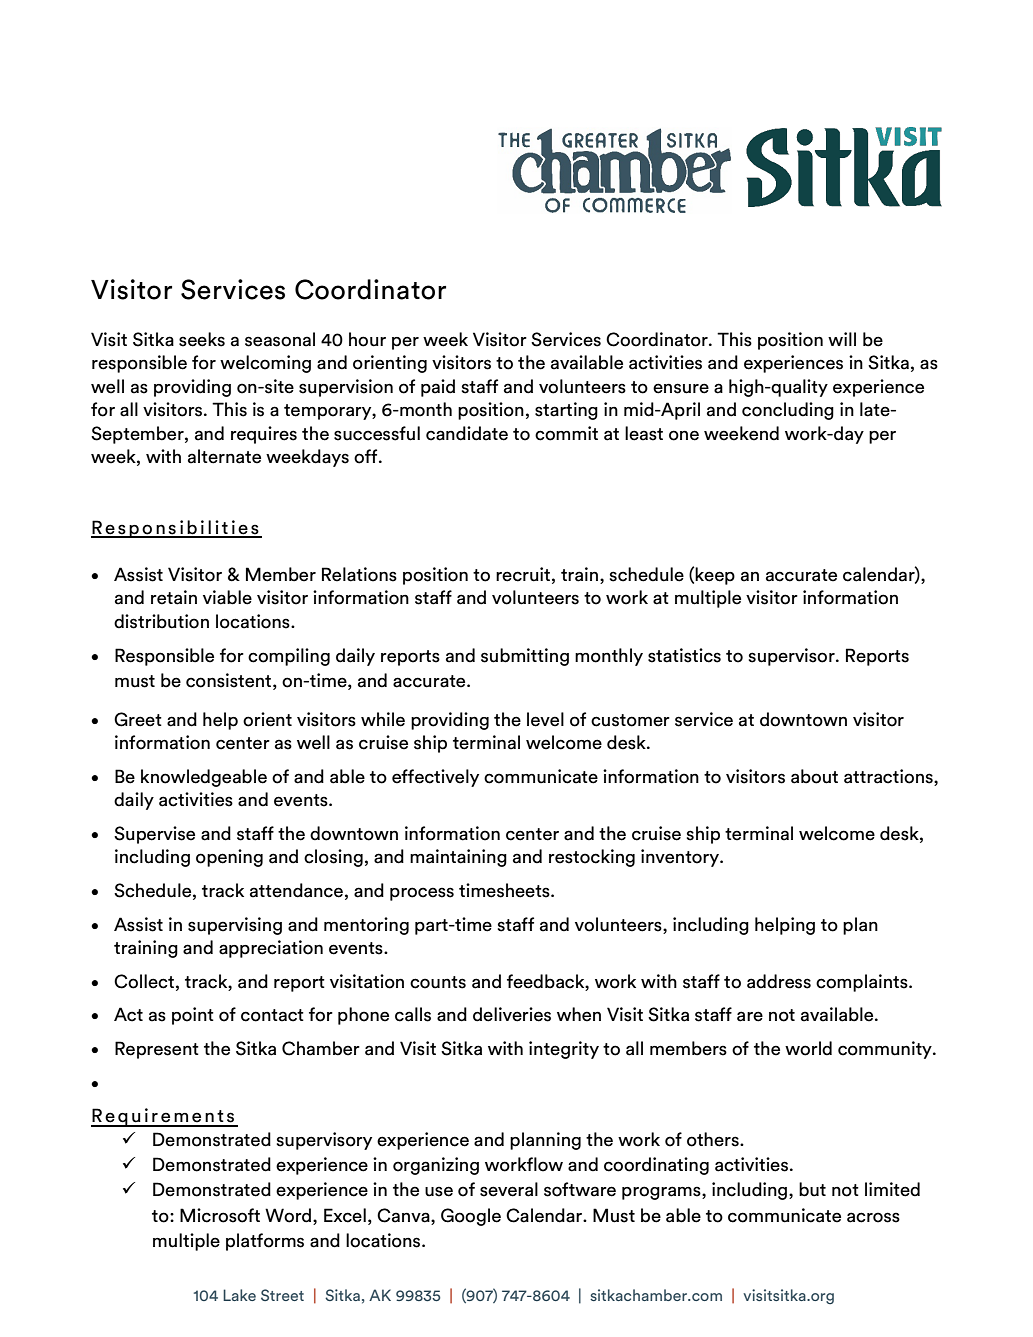 This page has width=1033, height=1337. What do you see at coordinates (229, 858) in the page?
I see `opening` at bounding box center [229, 858].
